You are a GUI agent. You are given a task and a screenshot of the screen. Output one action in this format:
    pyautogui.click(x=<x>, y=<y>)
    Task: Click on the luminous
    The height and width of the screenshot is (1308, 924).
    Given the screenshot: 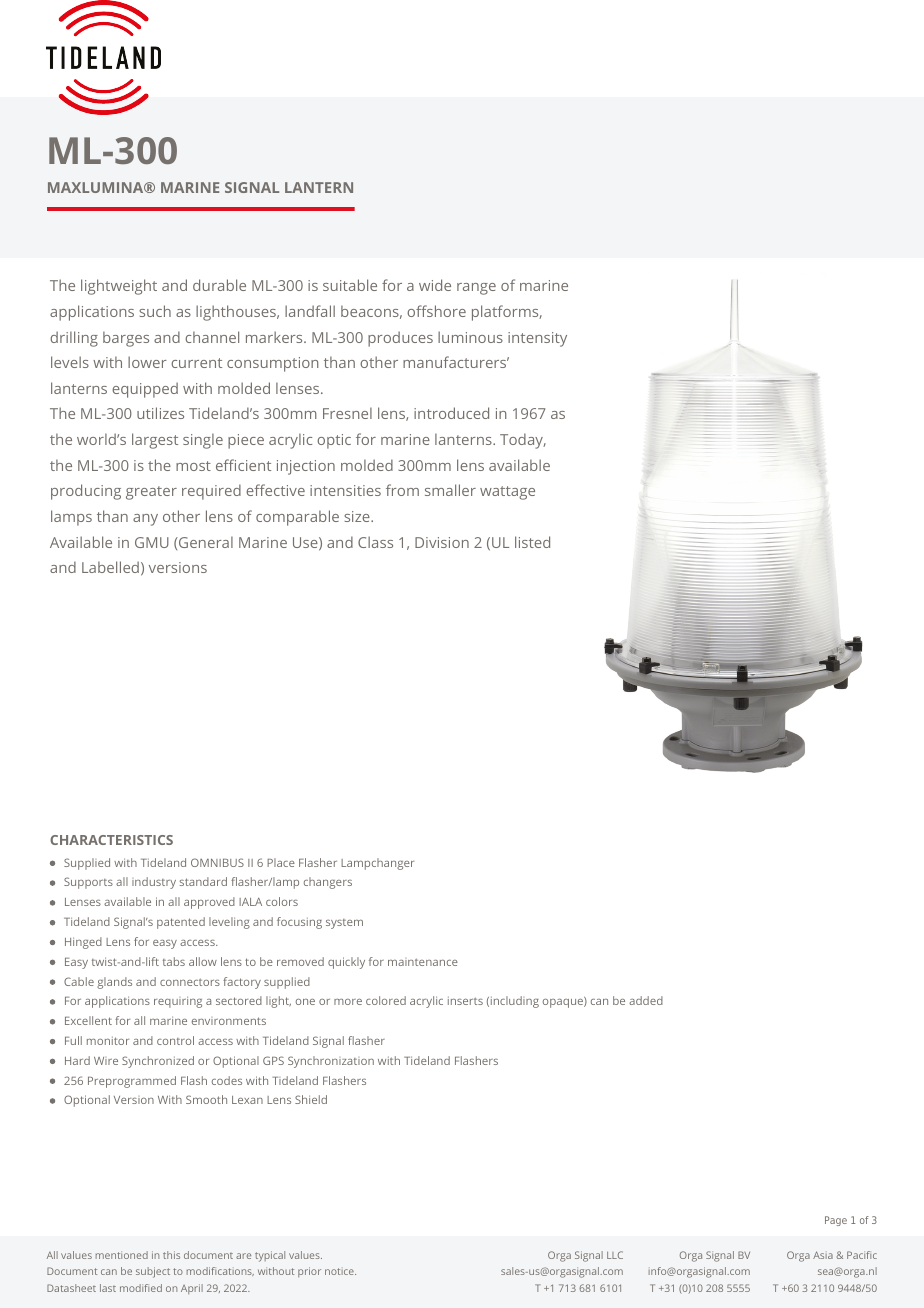 What is the action you would take?
    pyautogui.click(x=470, y=337)
